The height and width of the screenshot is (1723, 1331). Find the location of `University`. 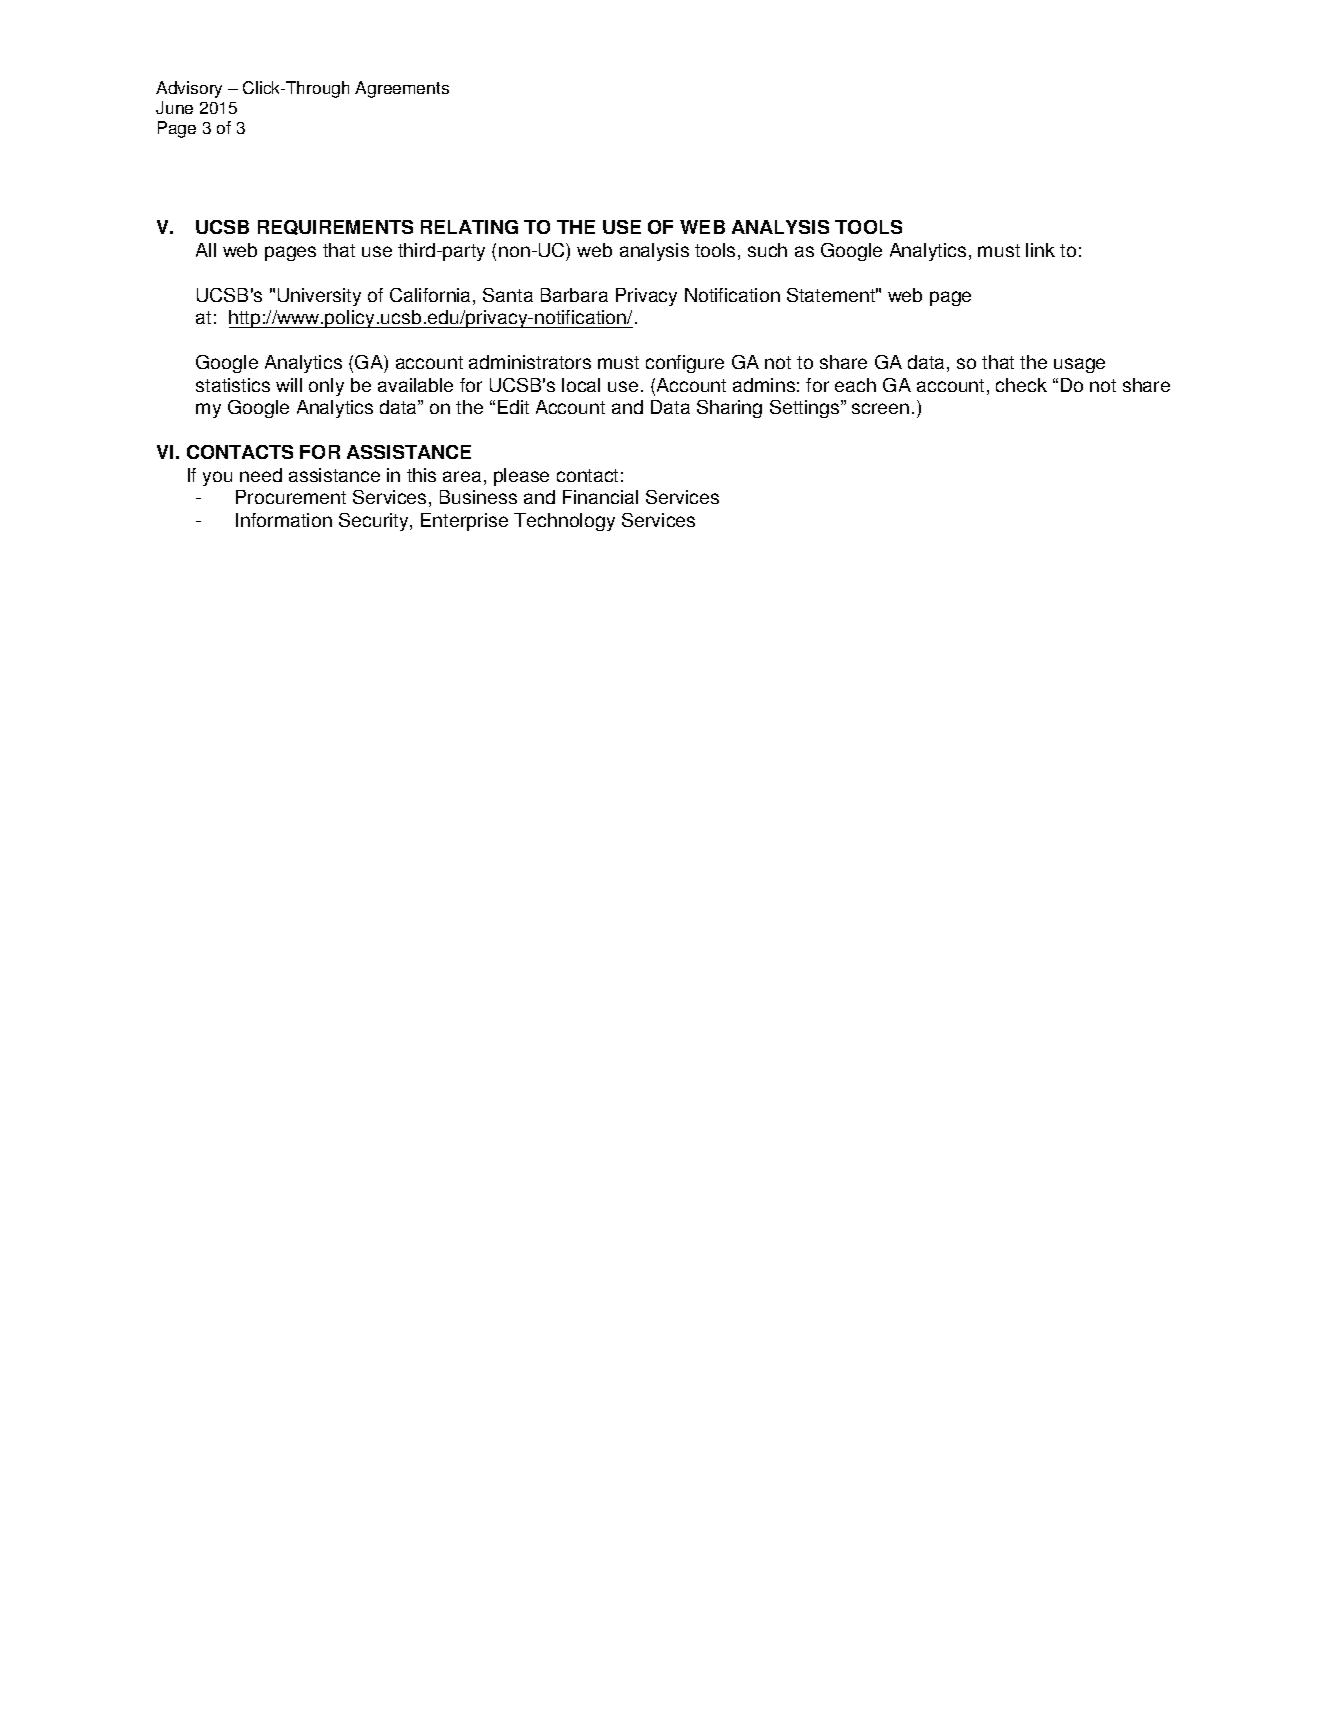

University is located at coordinates (319, 297).
